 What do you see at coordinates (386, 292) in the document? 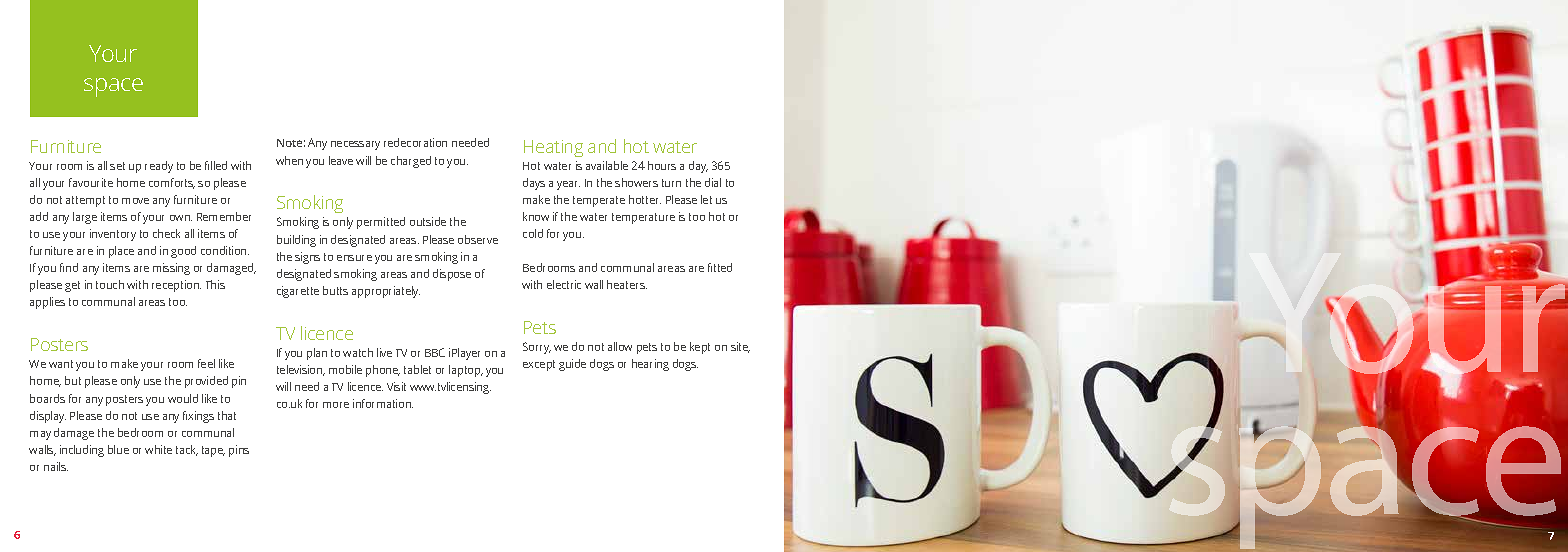
I see `appropriately` at bounding box center [386, 292].
